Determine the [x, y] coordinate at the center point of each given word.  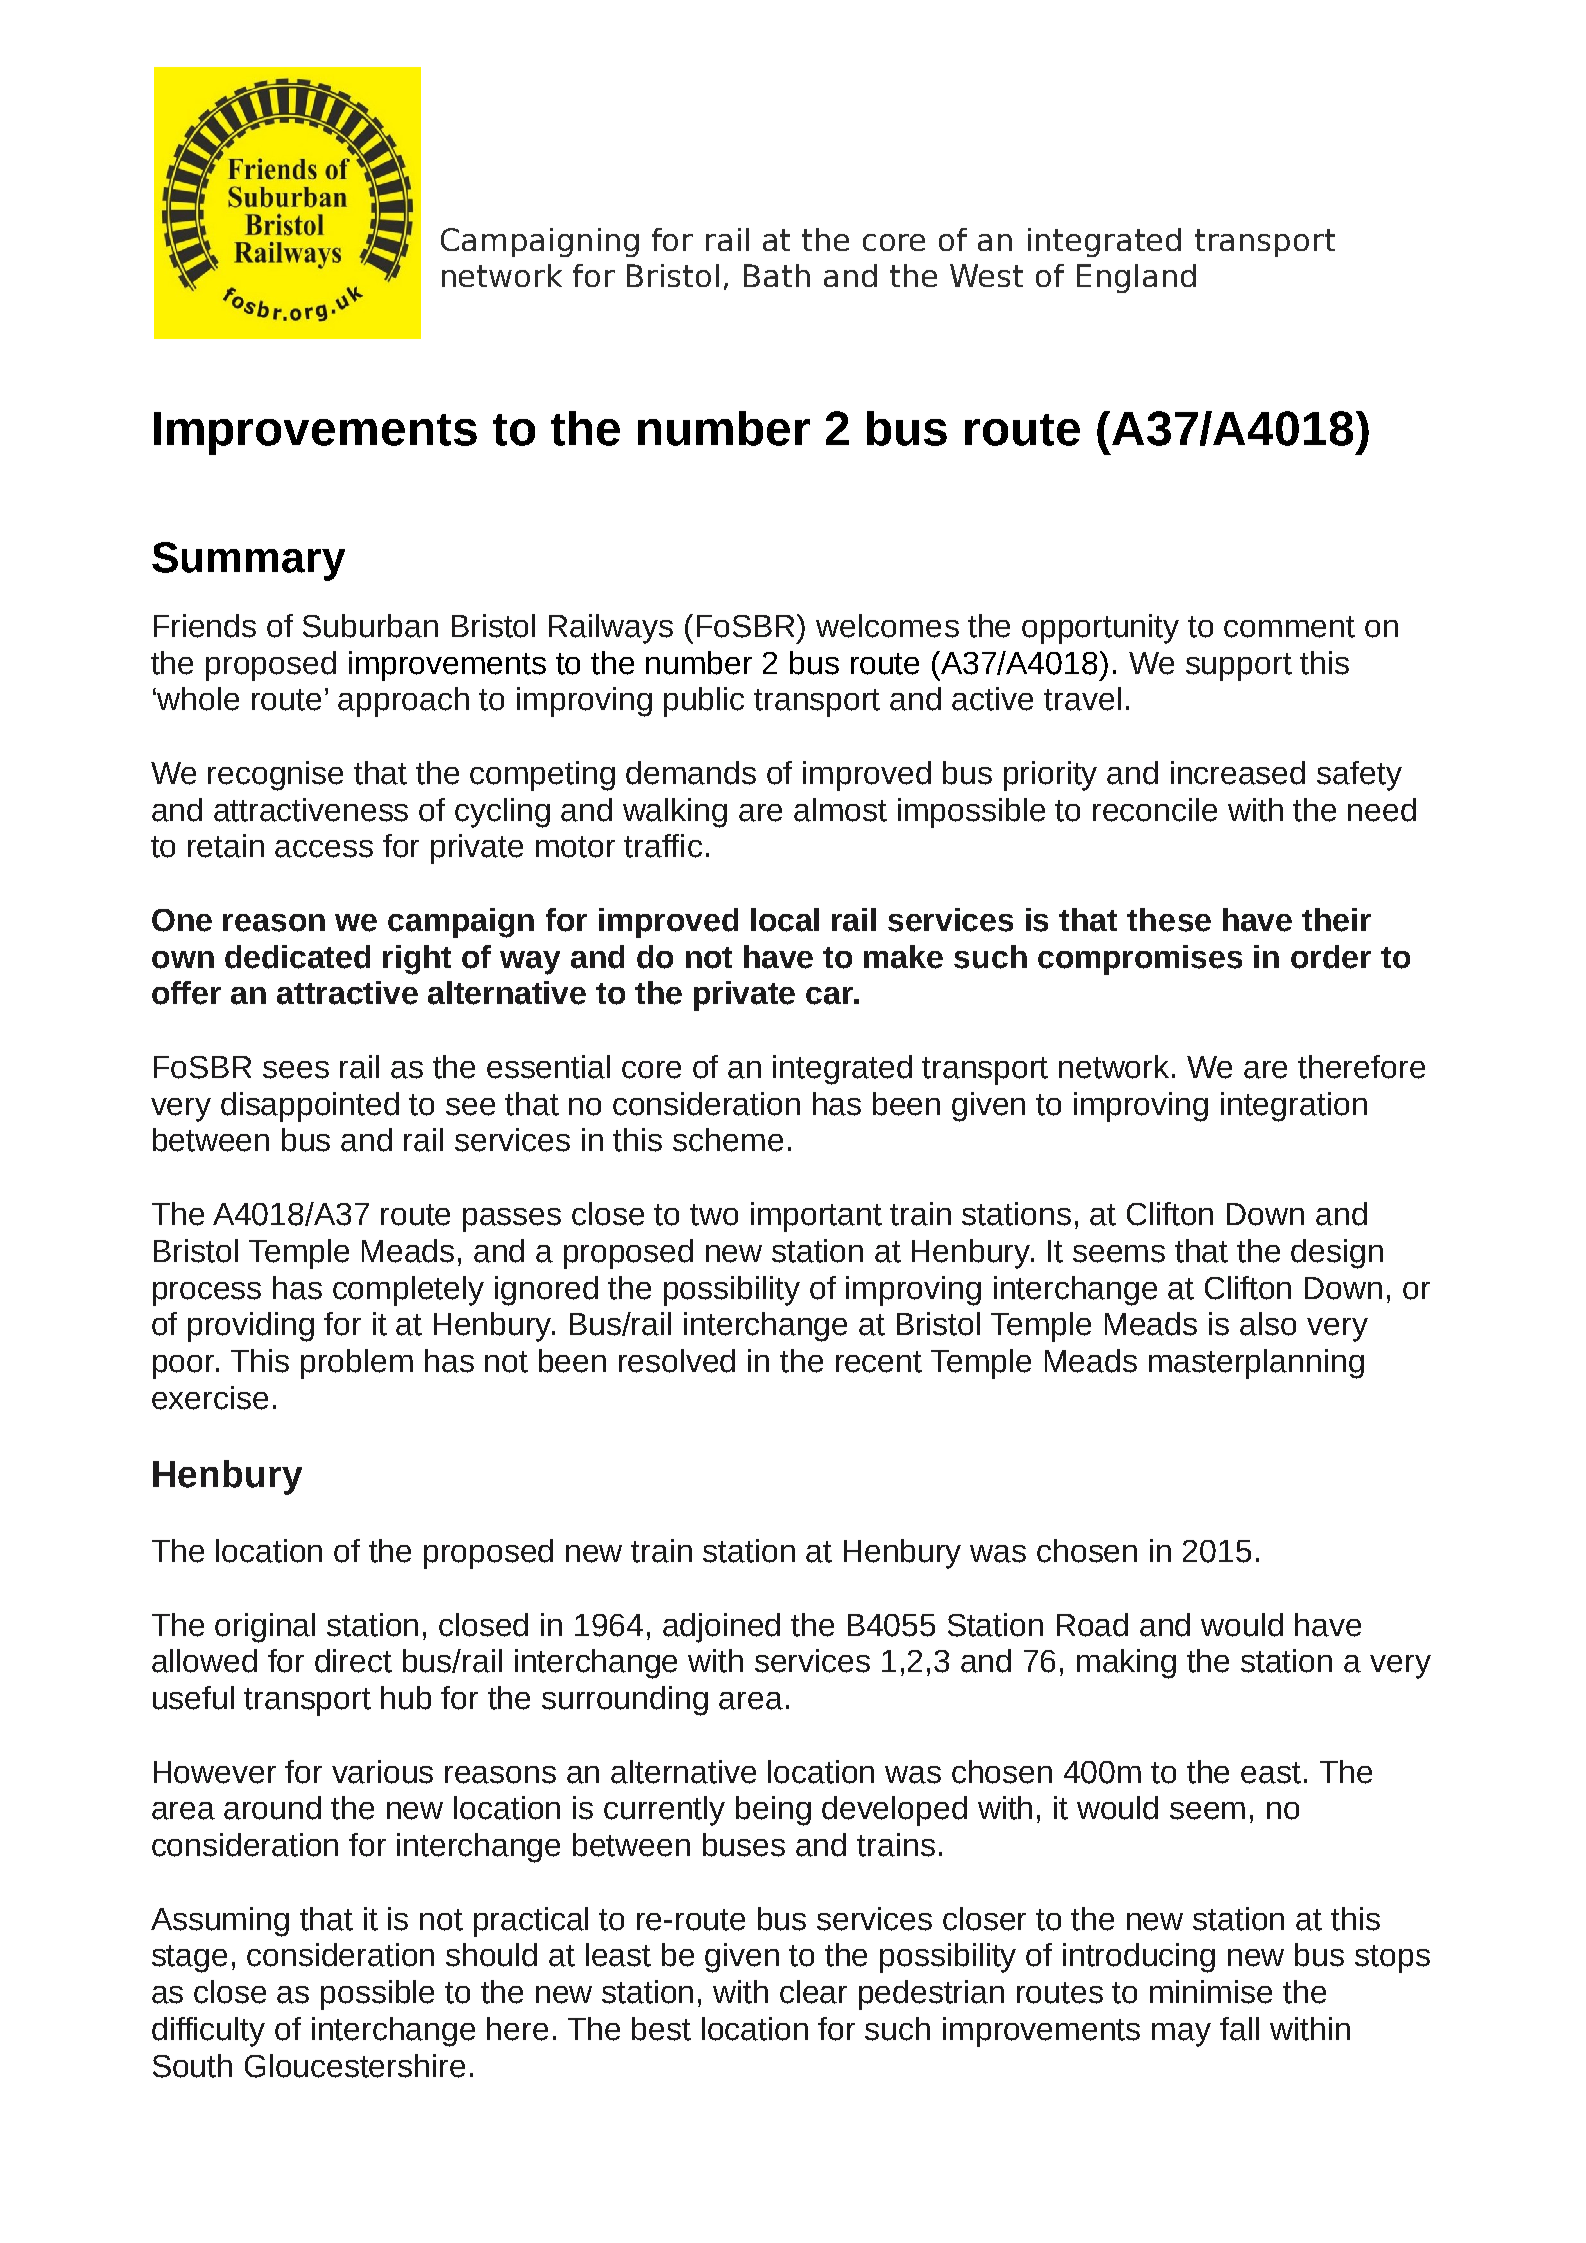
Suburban [370, 626]
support [1239, 667]
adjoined [721, 1628]
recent [879, 1362]
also [1268, 1324]
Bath [777, 275]
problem [357, 1364]
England [1136, 278]
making [1126, 1664]
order [1331, 957]
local [785, 920]
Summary [248, 561]
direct [353, 1661]
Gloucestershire [355, 2066]
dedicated [297, 957]
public [704, 702]
